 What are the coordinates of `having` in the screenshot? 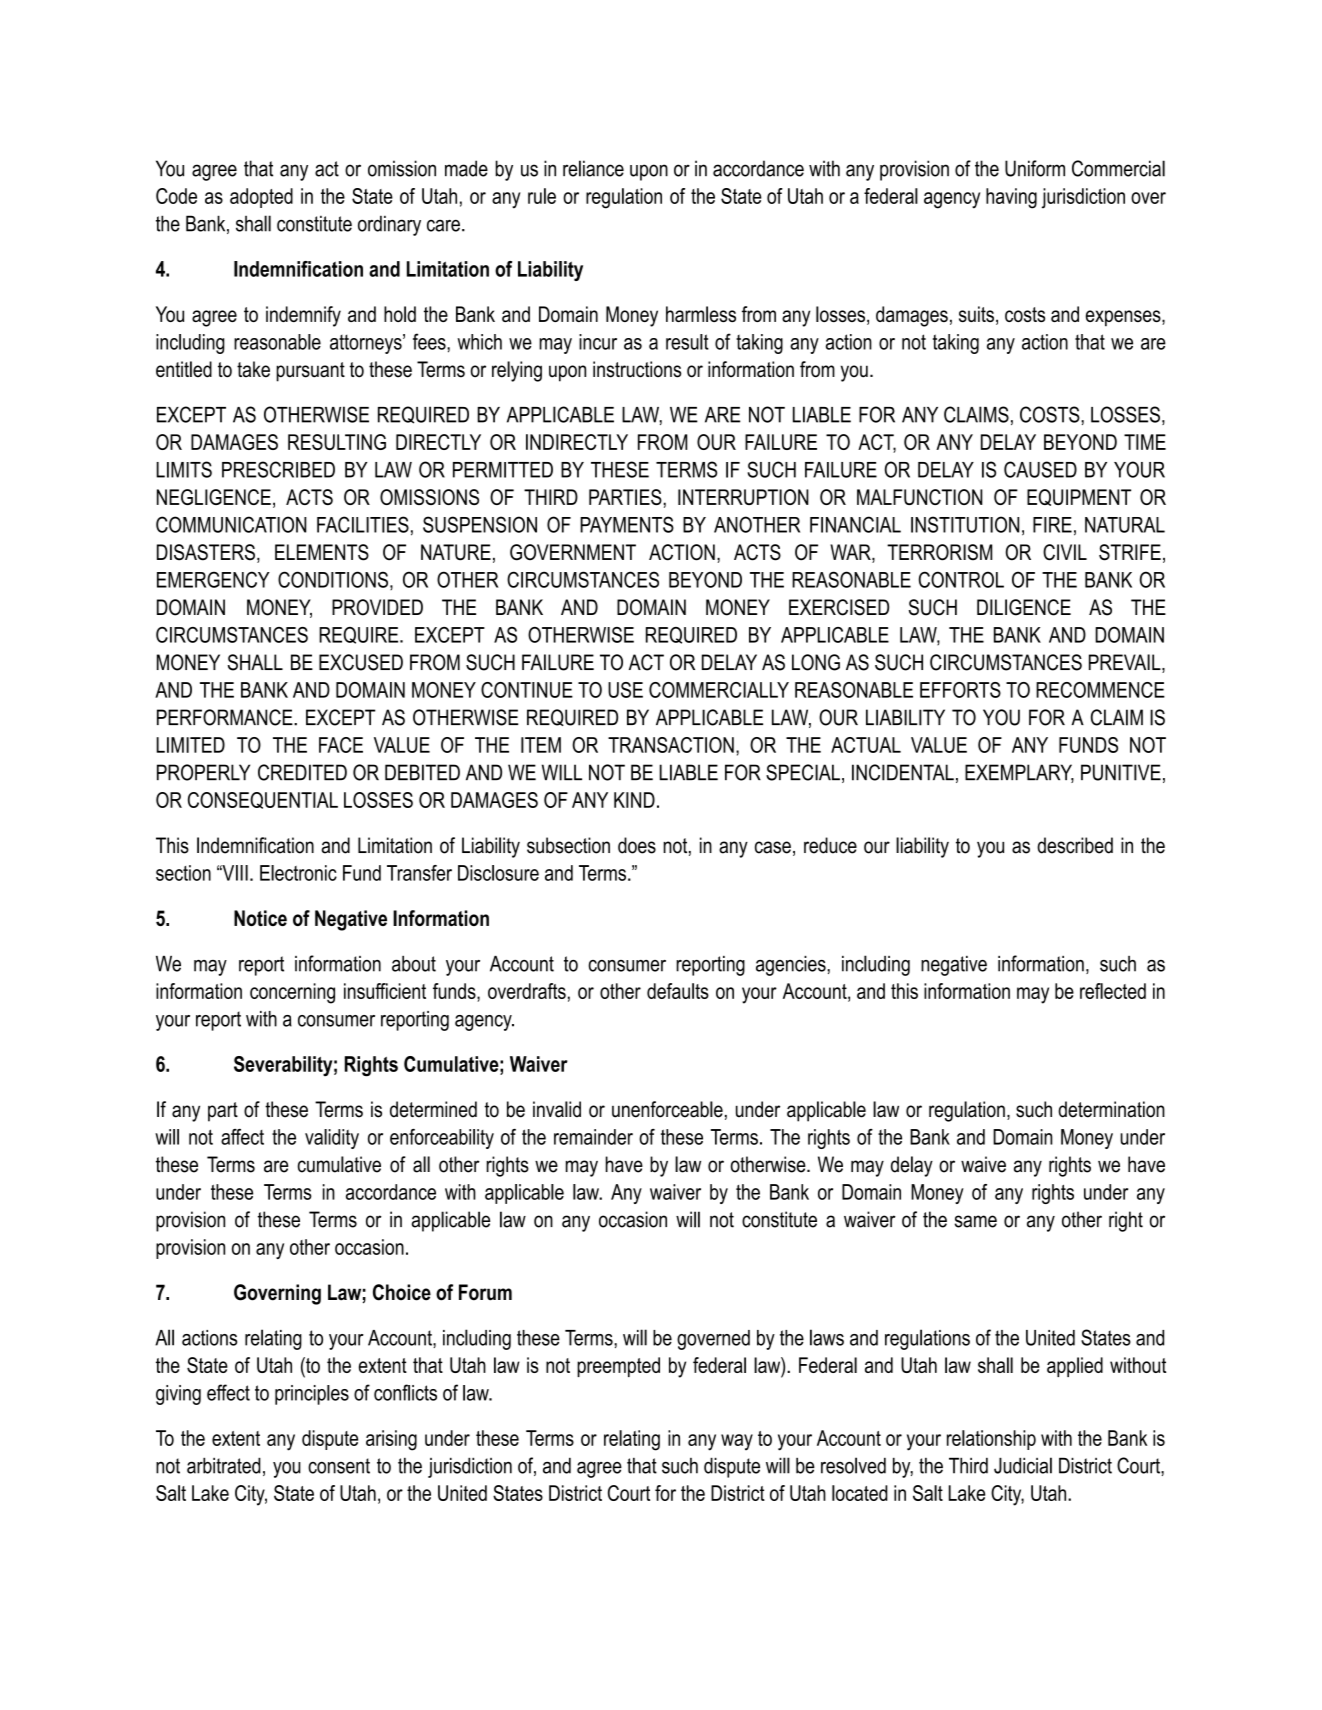 It's located at (1011, 198).
